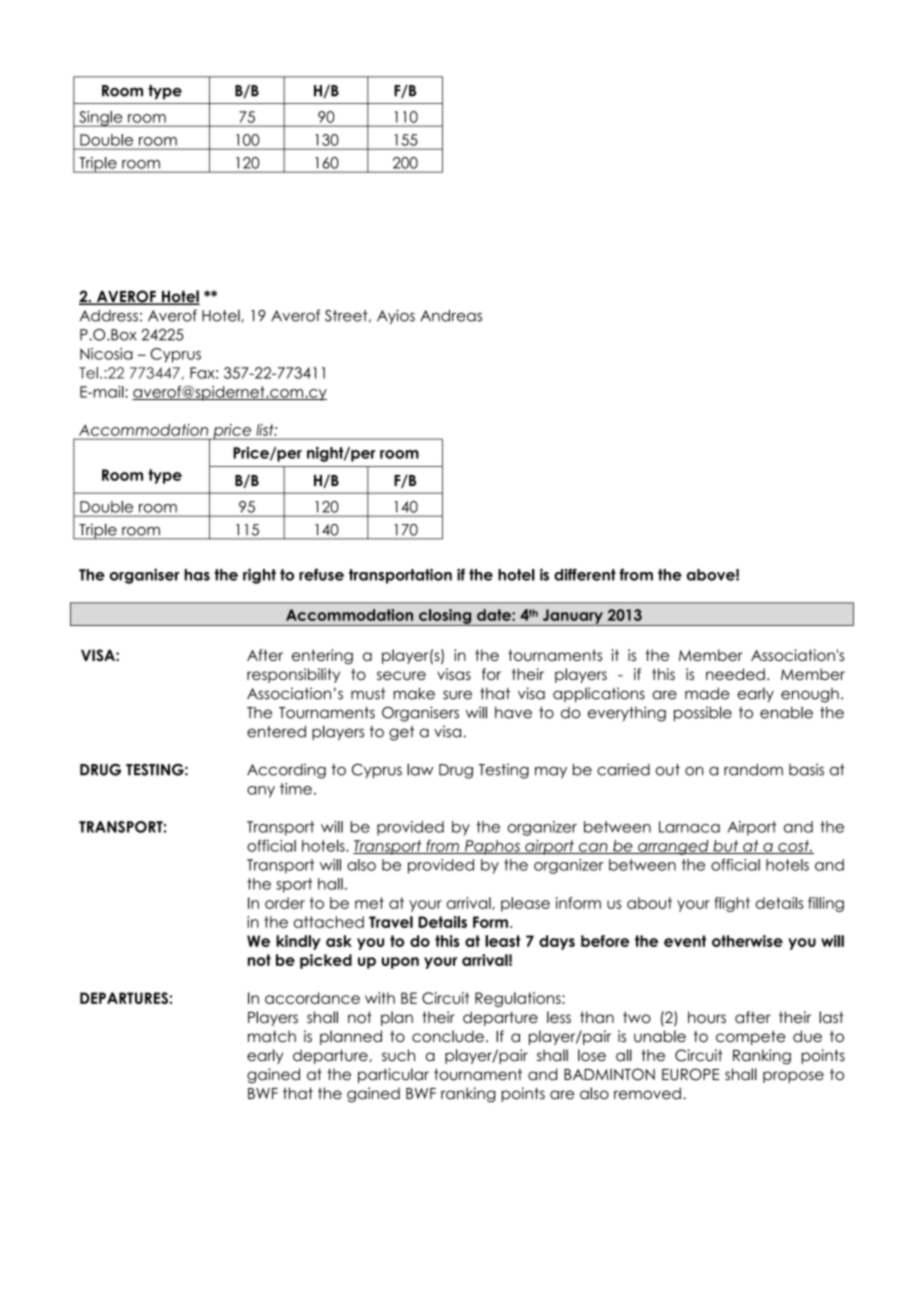 This screenshot has width=924, height=1308. What do you see at coordinates (272, 1036) in the screenshot?
I see `match` at bounding box center [272, 1036].
